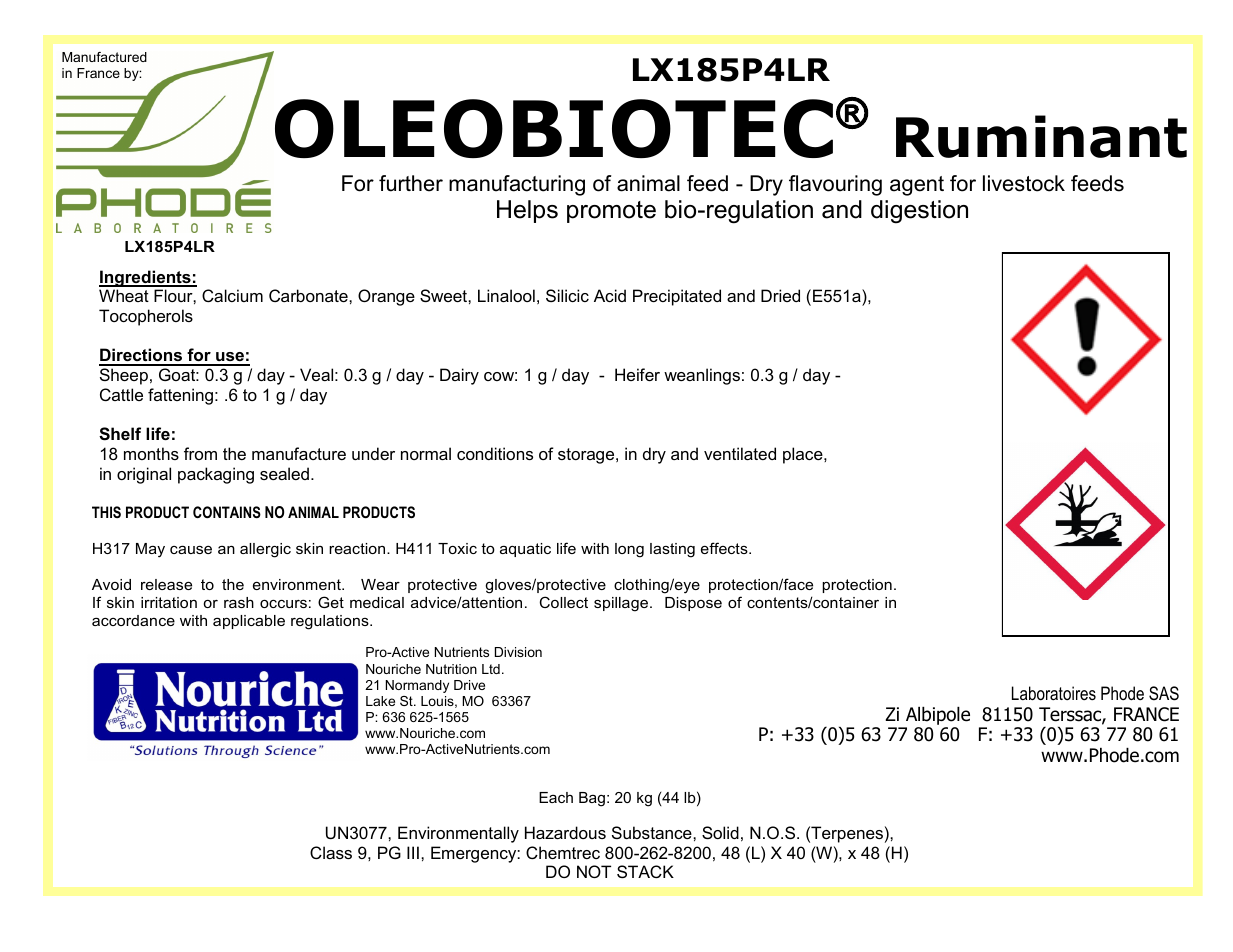 The width and height of the document is (1233, 952). What do you see at coordinates (331, 852) in the document?
I see `Class` at bounding box center [331, 852].
